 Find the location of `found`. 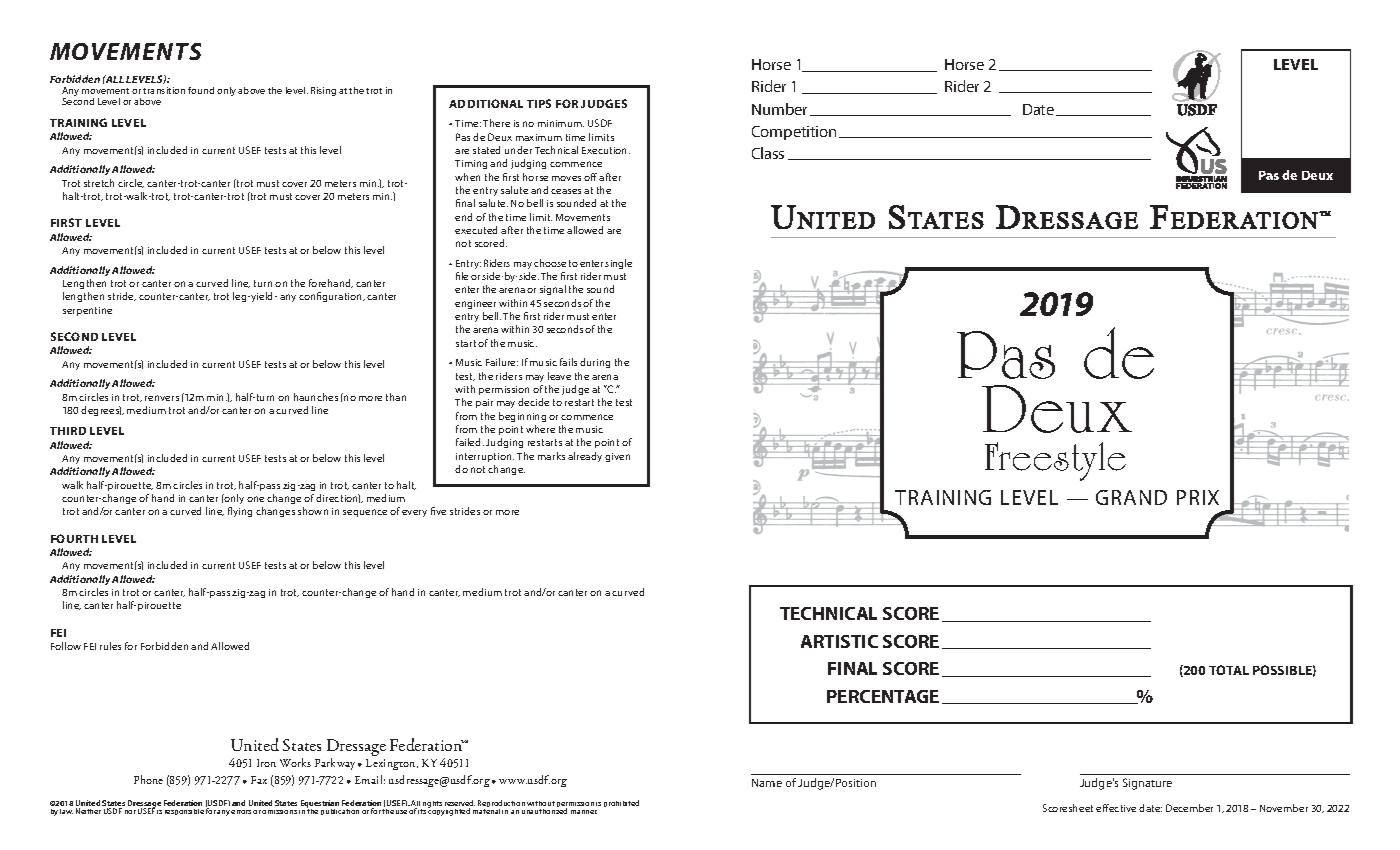

found is located at coordinates (201, 90).
